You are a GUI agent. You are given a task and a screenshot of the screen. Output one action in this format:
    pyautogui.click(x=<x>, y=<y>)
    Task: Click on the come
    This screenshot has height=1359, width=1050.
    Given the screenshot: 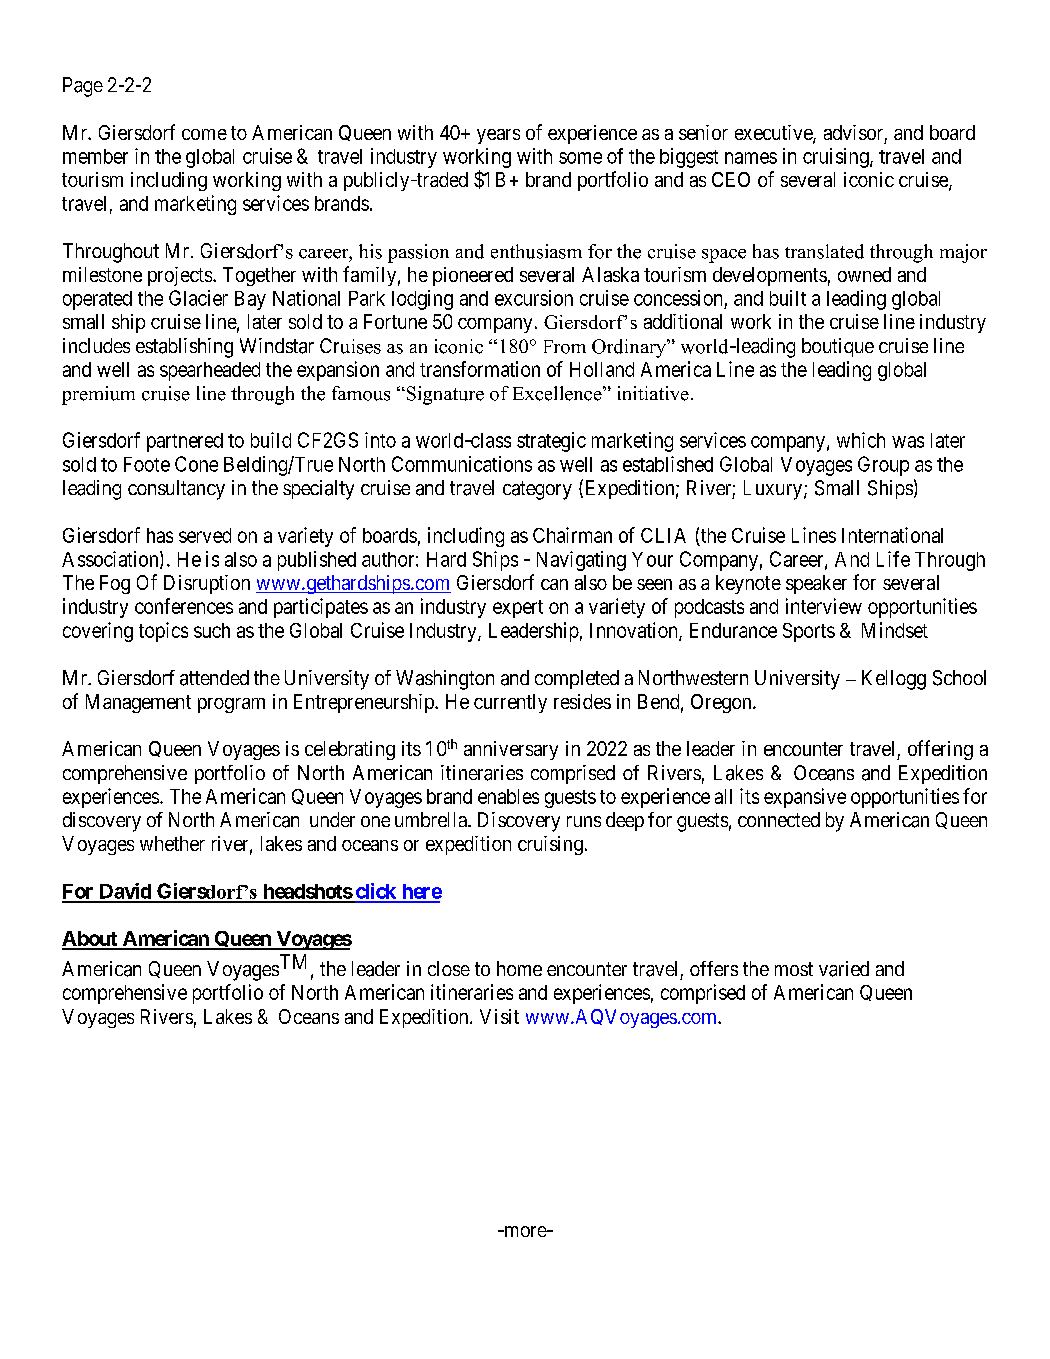 What is the action you would take?
    pyautogui.click(x=204, y=134)
